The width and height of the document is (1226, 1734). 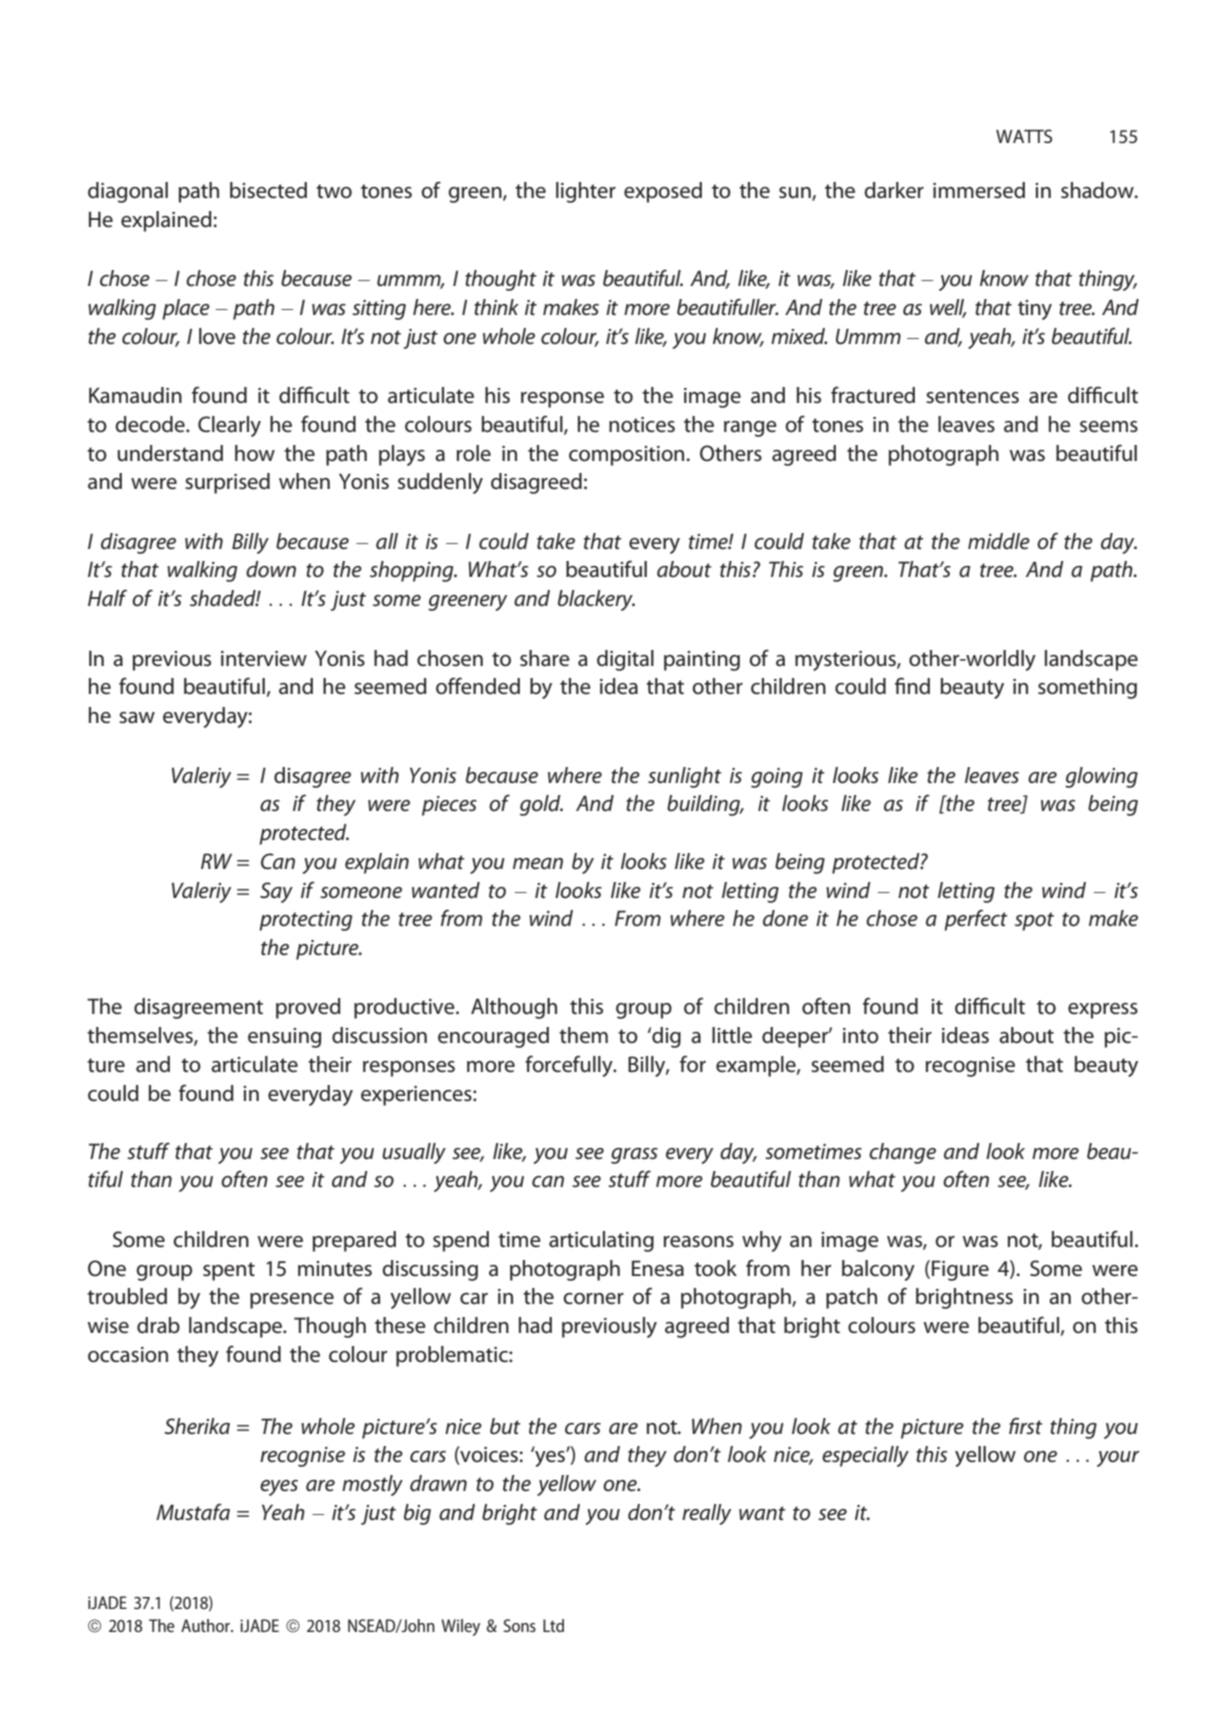 I want to click on Author, so click(x=206, y=1625).
